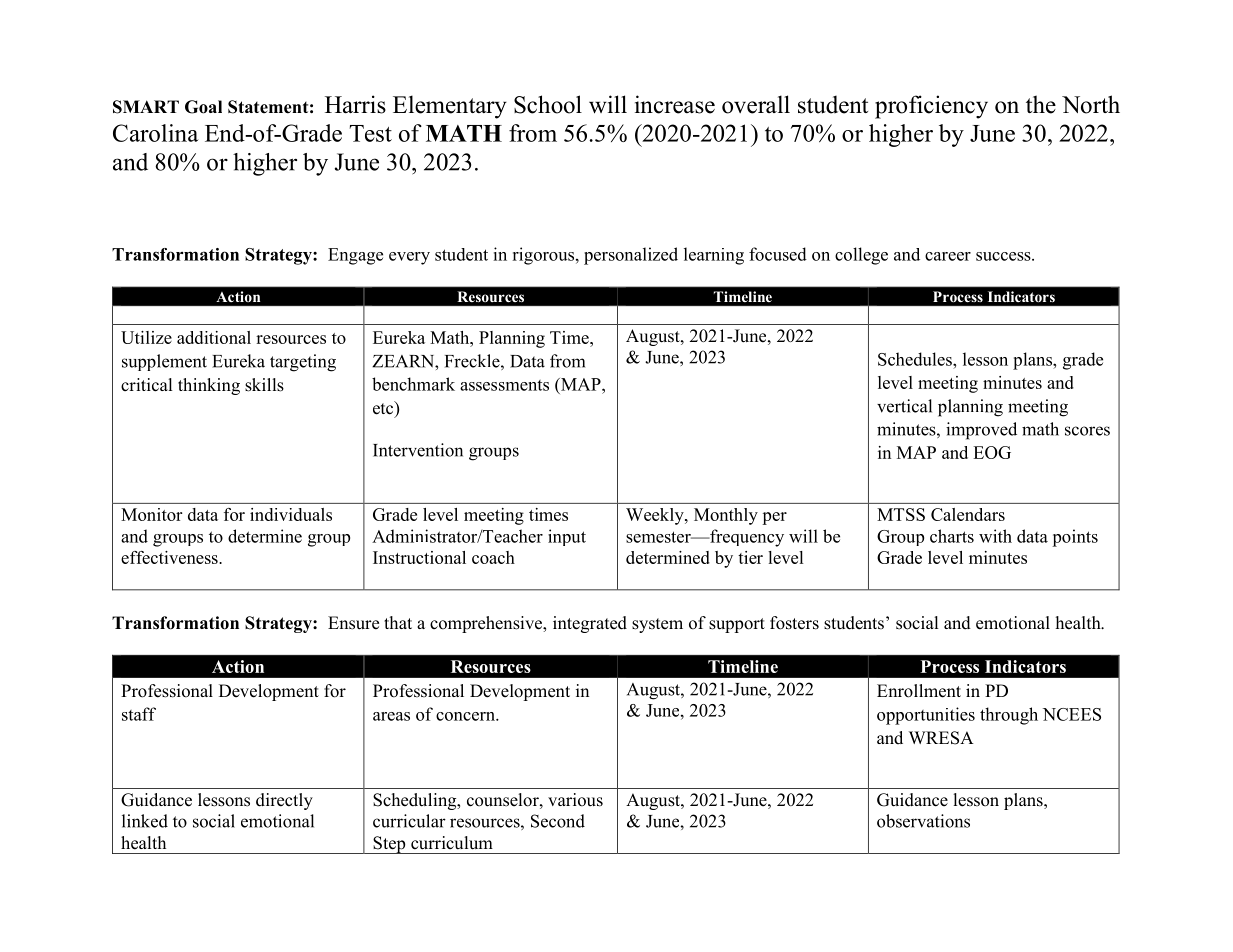 The width and height of the screenshot is (1233, 952). Describe the element at coordinates (203, 107) in the screenshot. I see `Goal` at that location.
